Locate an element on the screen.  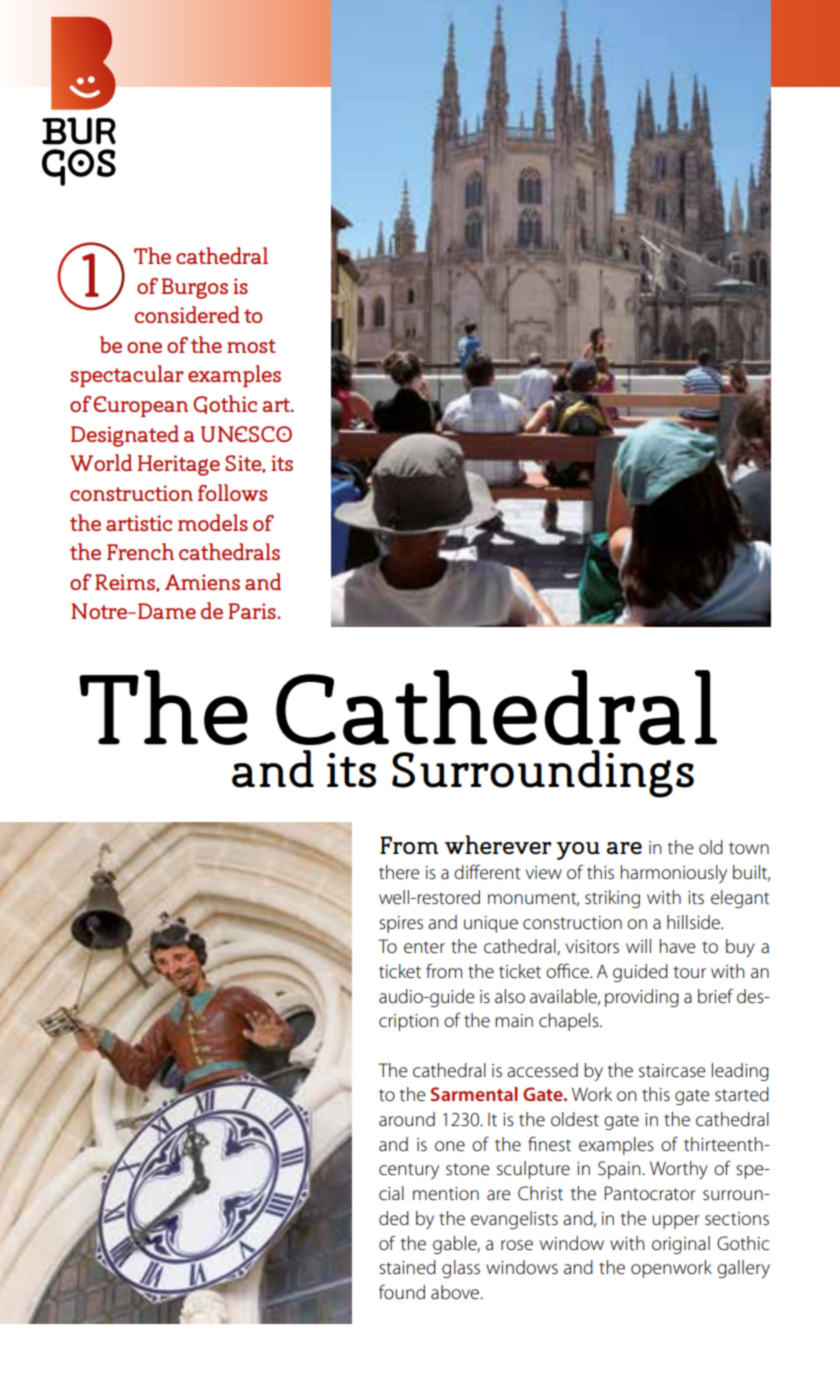
considered is located at coordinates (187, 314).
